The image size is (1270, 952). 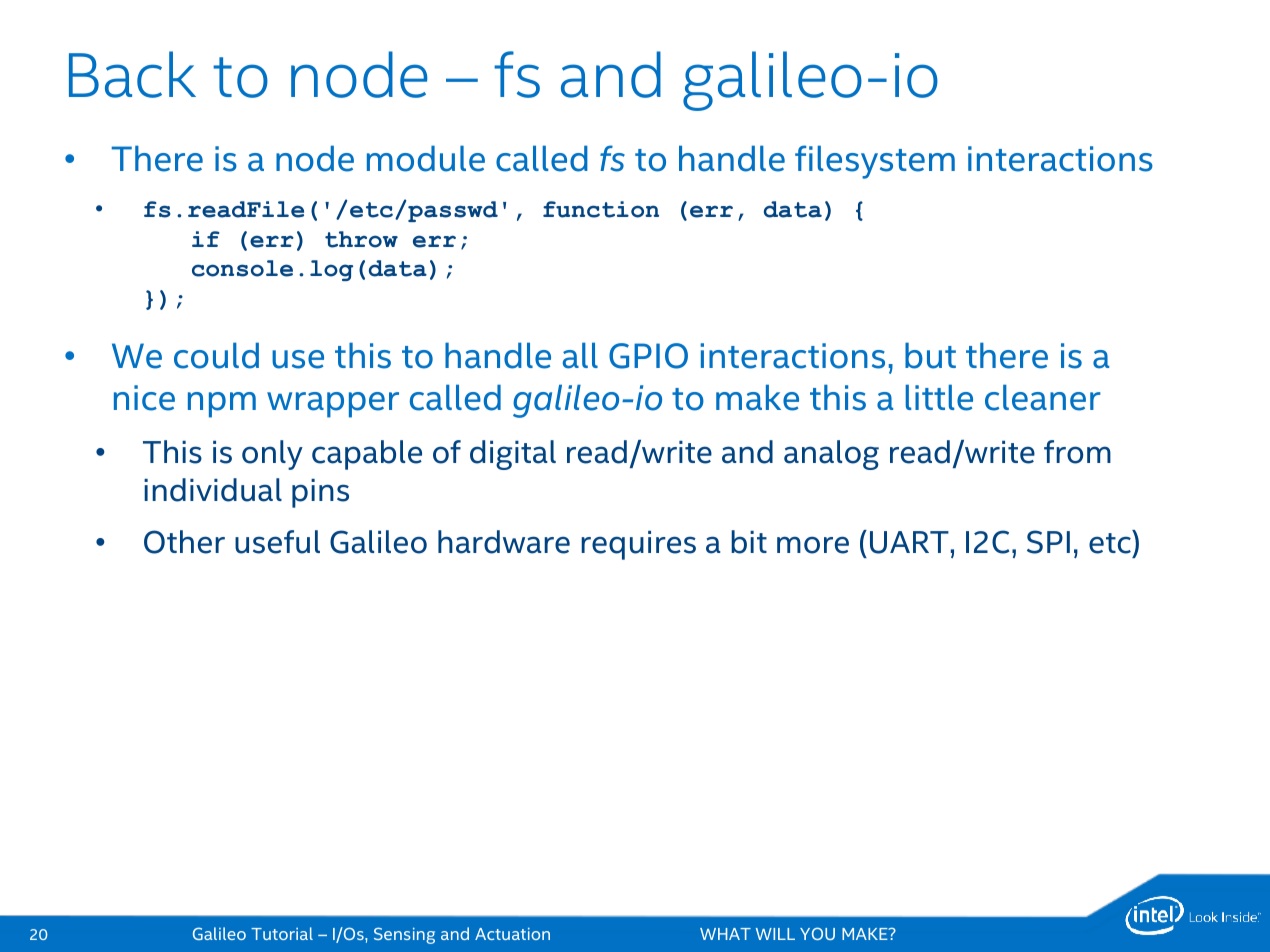 I want to click on UART, so click(x=909, y=542).
